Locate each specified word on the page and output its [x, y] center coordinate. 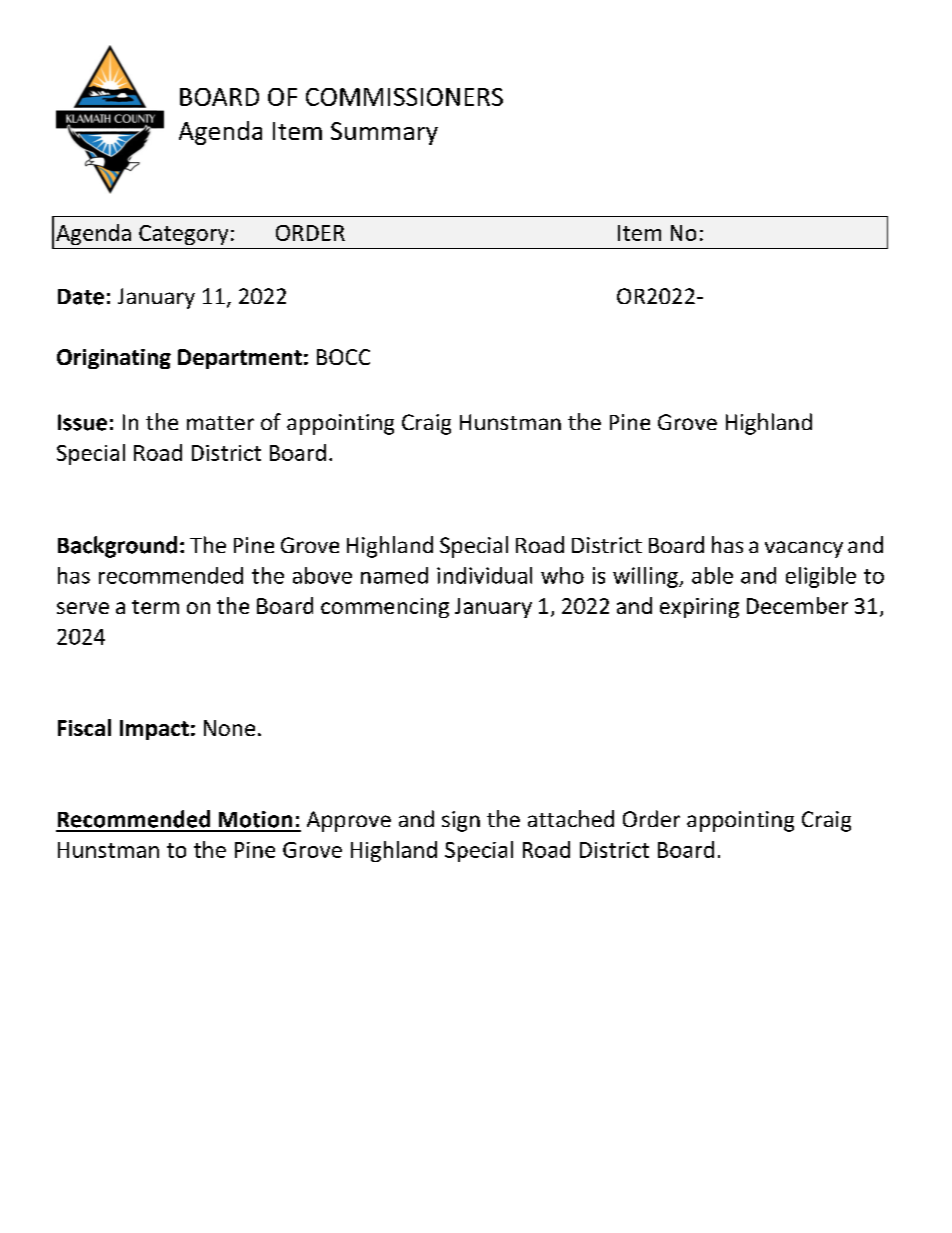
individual [484, 575]
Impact [154, 730]
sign [461, 821]
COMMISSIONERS [404, 97]
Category [183, 235]
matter [220, 423]
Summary [384, 133]
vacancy [804, 549]
